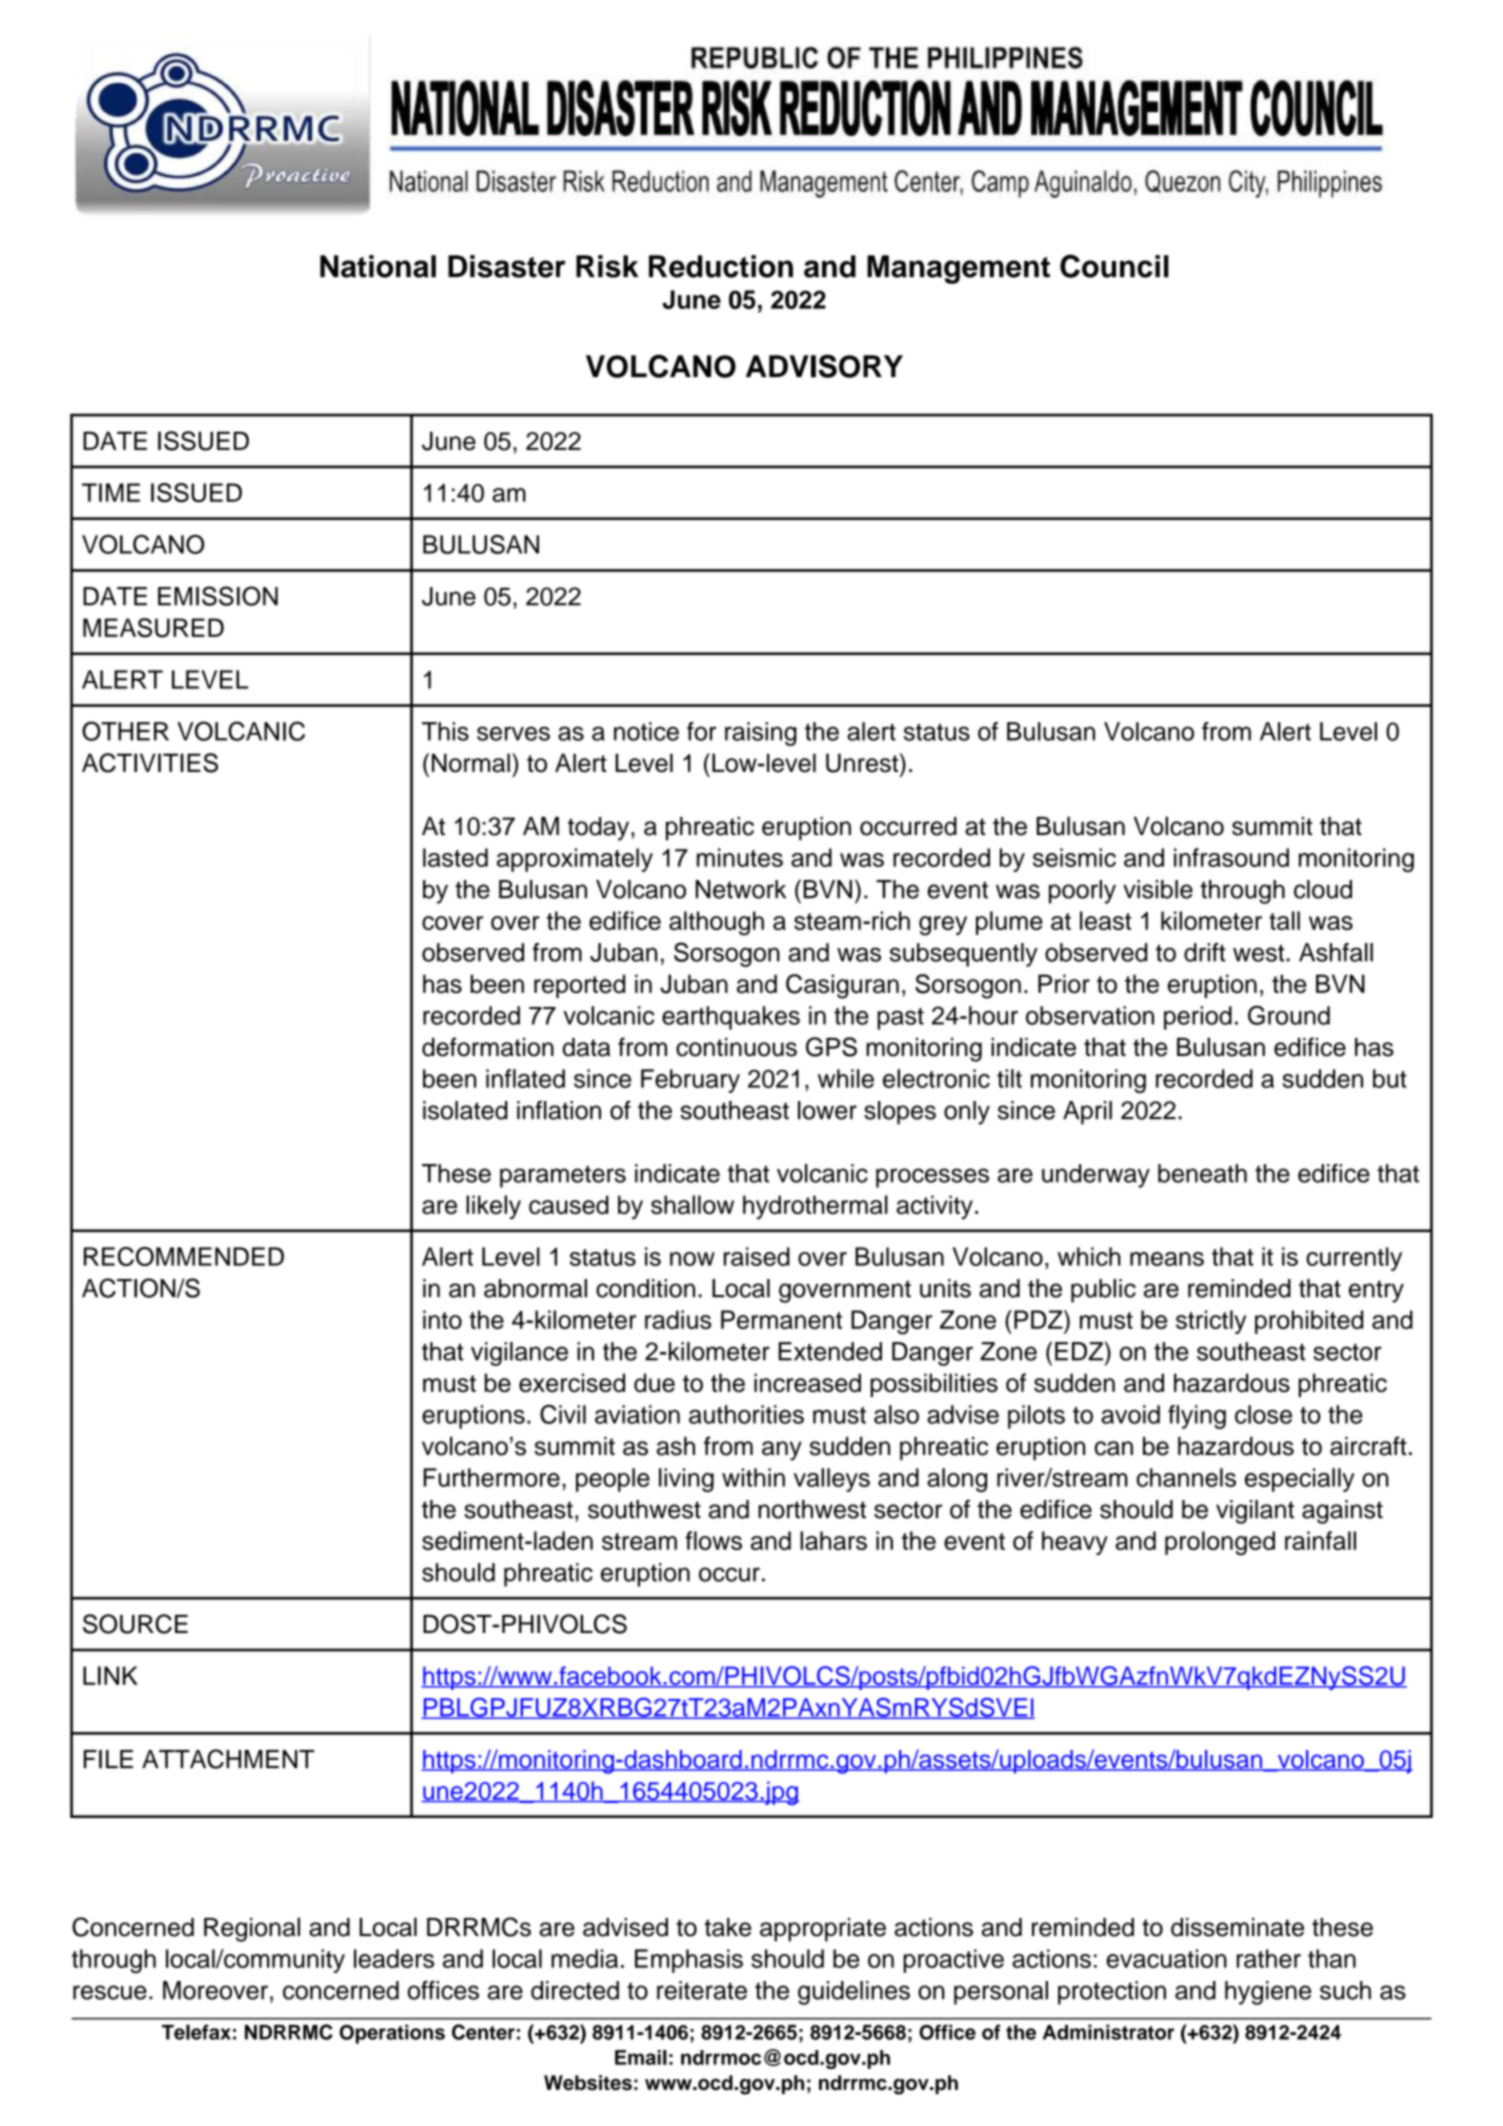  What do you see at coordinates (1186, 1477) in the screenshot?
I see `channels` at bounding box center [1186, 1477].
